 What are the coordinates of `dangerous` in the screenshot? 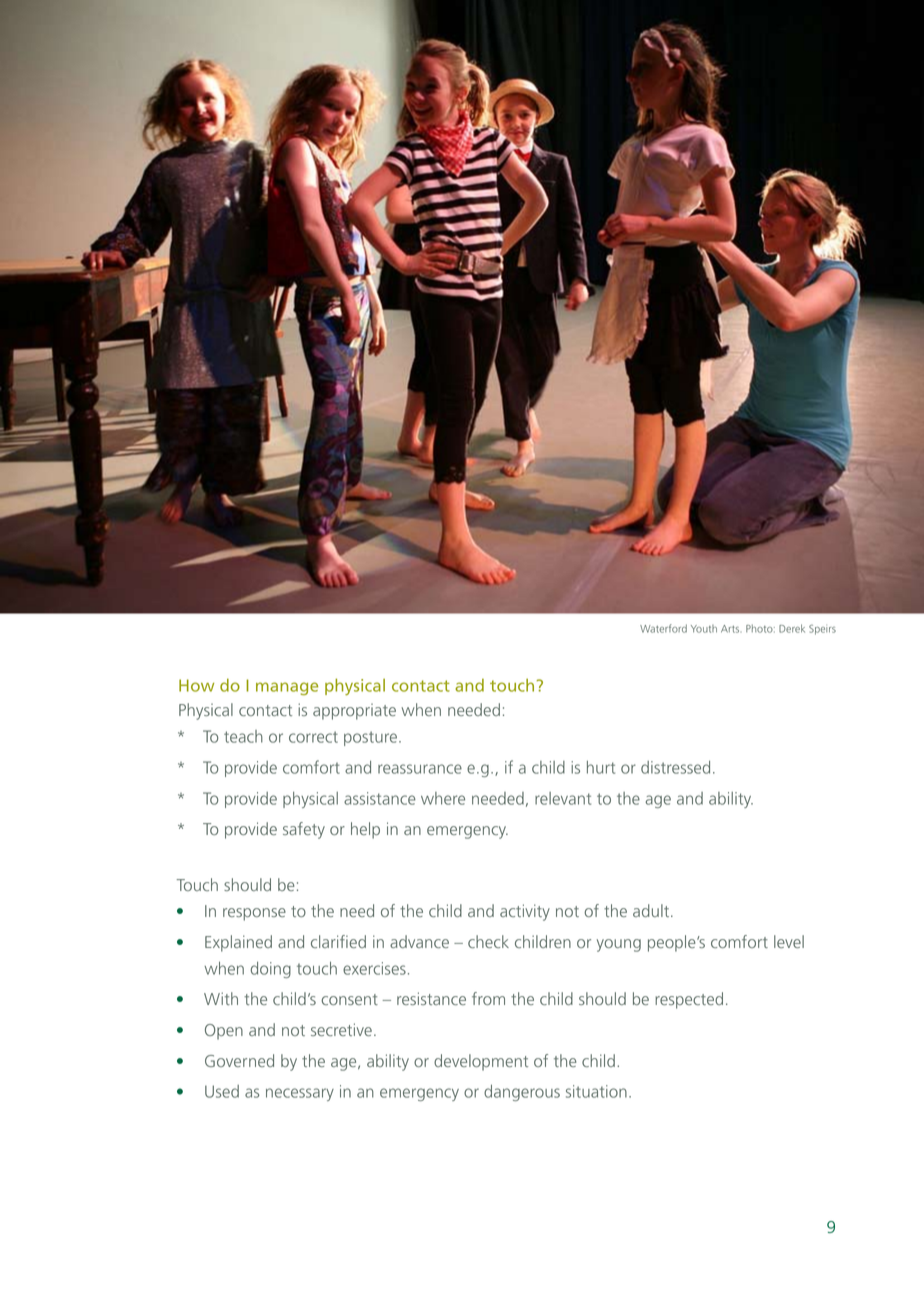 It's located at (522, 1093).
